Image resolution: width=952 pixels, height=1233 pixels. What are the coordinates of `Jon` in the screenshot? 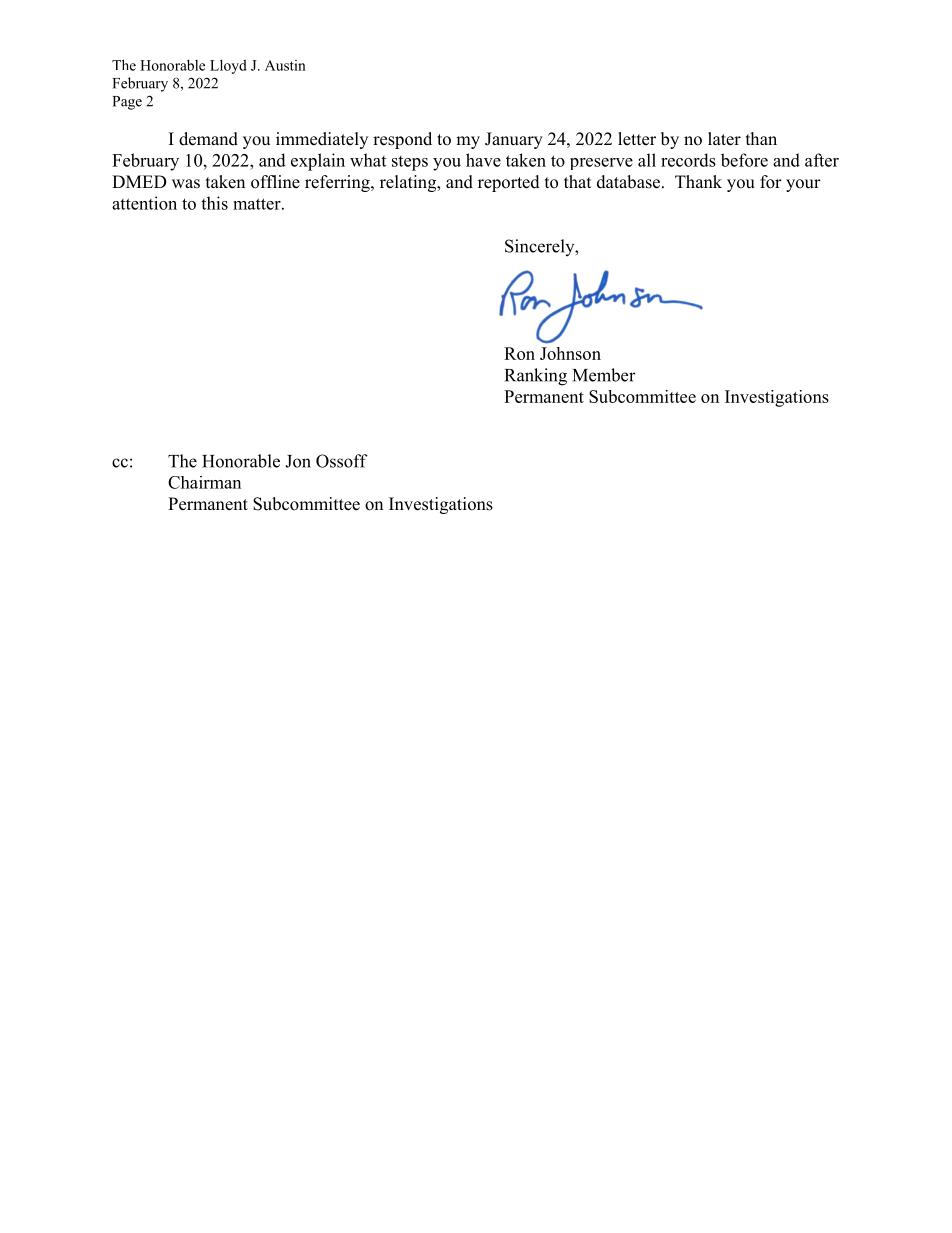 It's located at (298, 461).
